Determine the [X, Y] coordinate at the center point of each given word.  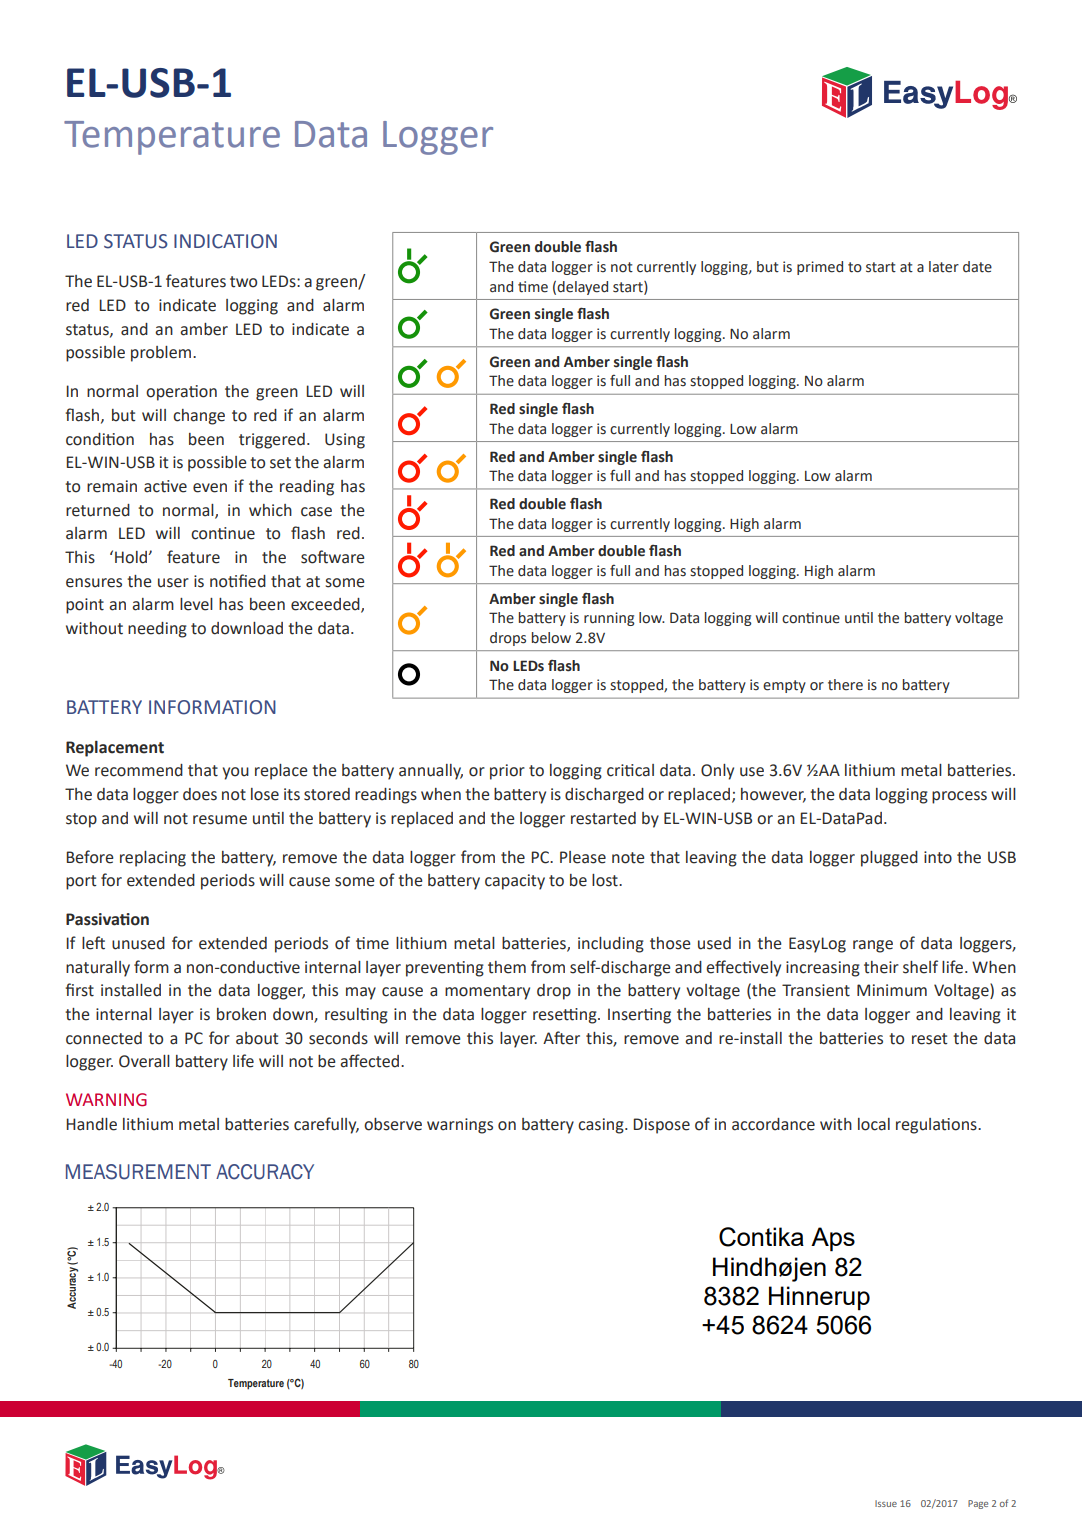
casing [602, 1126]
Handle [91, 1124]
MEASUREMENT [138, 1172]
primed [820, 268]
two [243, 282]
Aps [833, 1239]
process [959, 797]
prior [507, 772]
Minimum [892, 990]
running [609, 619]
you [235, 773]
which [270, 510]
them [507, 967]
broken [241, 1014]
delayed [582, 288]
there [845, 685]
